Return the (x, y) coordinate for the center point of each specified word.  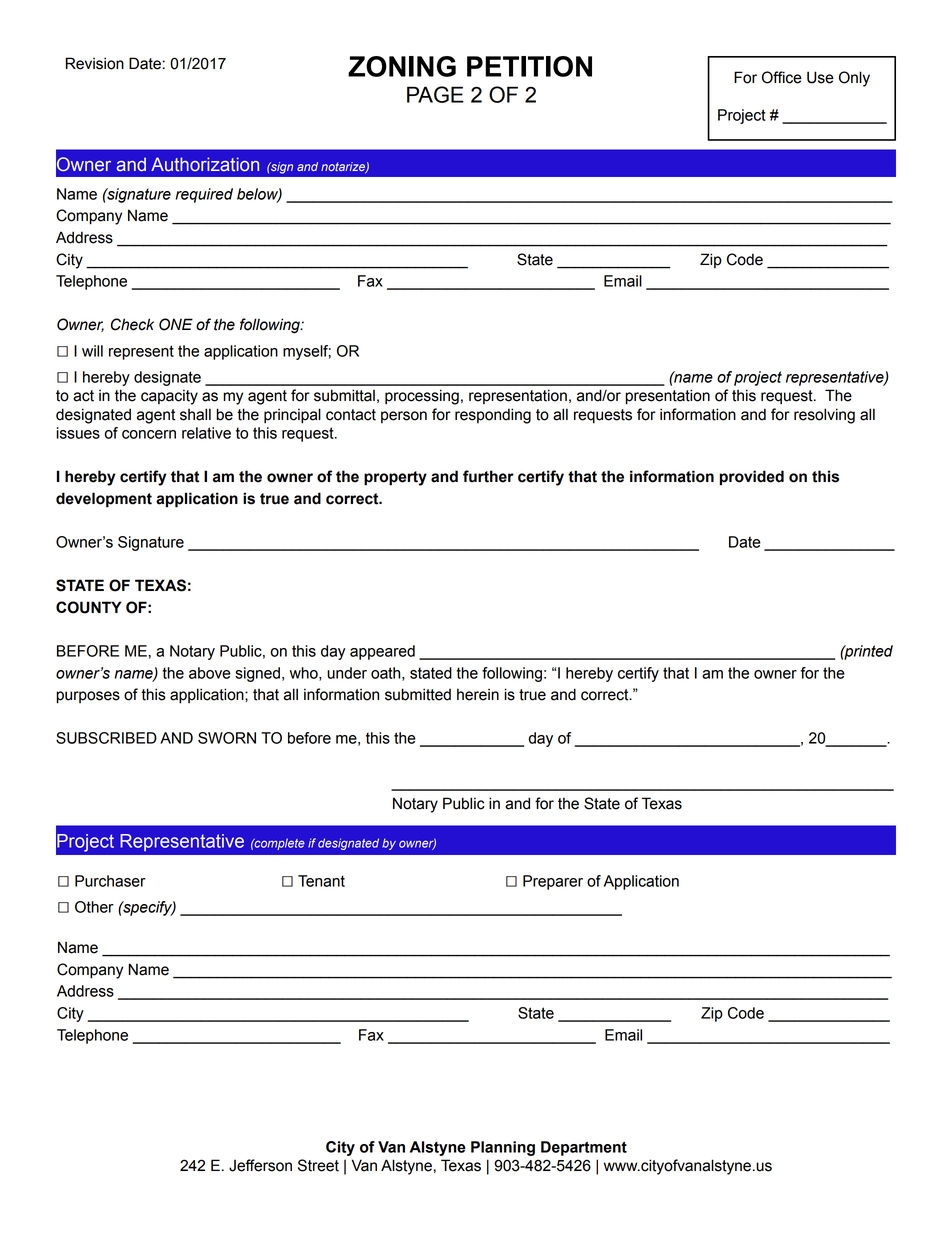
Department (584, 1148)
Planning (503, 1148)
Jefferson (260, 1165)
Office (782, 77)
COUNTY (89, 607)
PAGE (435, 94)
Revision (95, 63)
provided (752, 478)
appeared (382, 652)
